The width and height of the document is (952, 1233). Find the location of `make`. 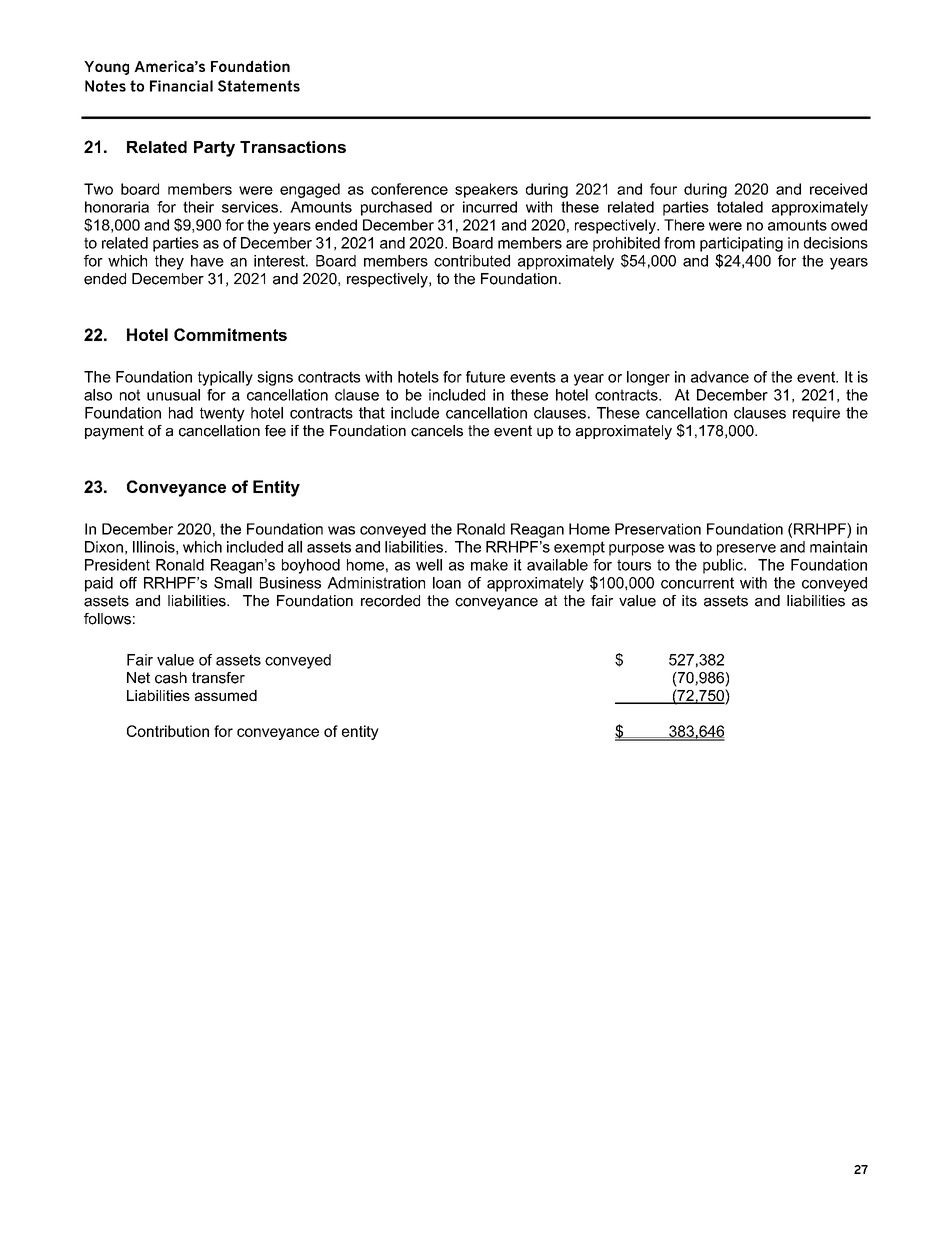

make is located at coordinates (489, 565).
